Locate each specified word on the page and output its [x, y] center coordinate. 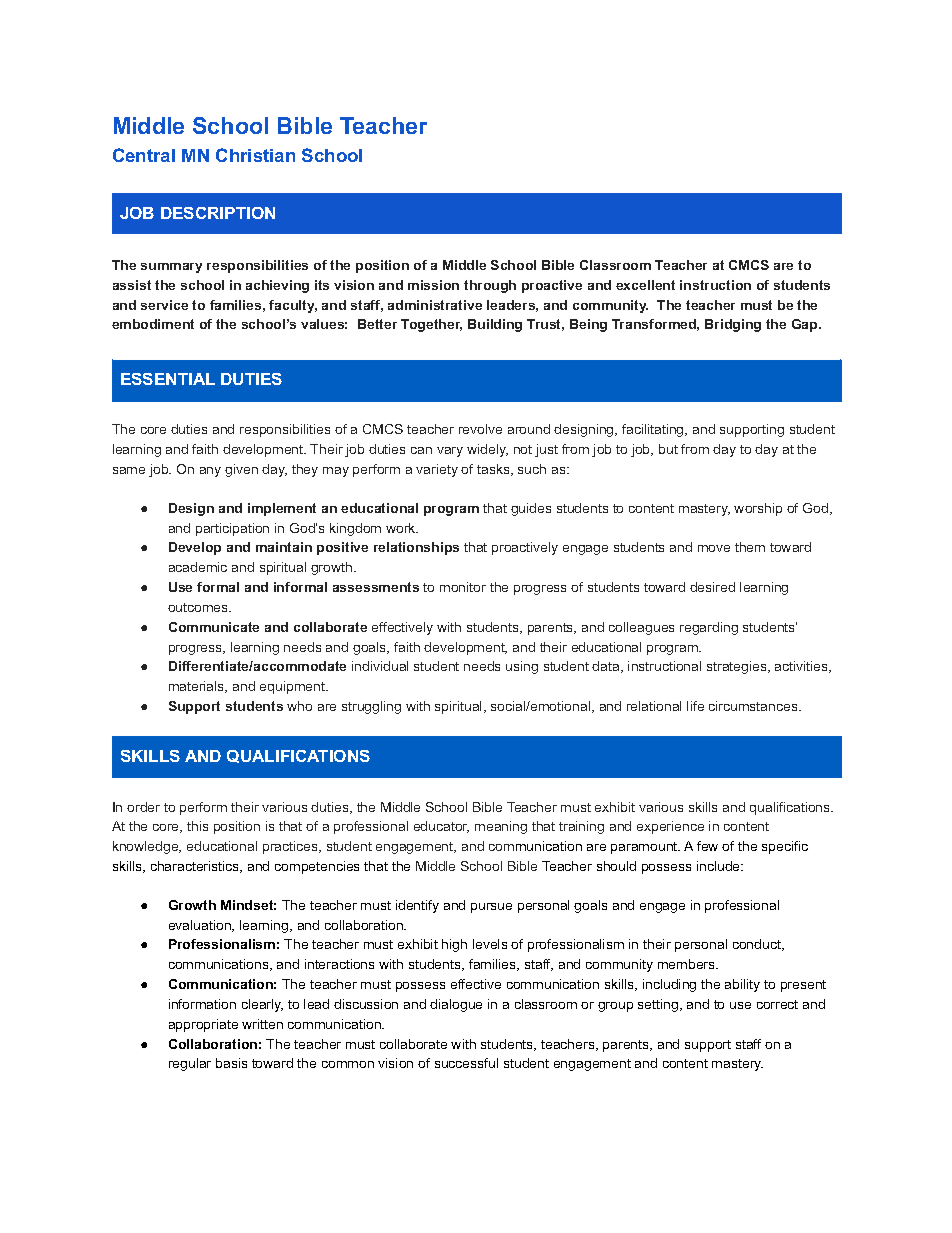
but [668, 449]
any [210, 472]
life [695, 706]
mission [433, 285]
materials [198, 687]
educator [441, 827]
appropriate [203, 1025]
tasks [494, 470]
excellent [645, 285]
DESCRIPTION [218, 213]
